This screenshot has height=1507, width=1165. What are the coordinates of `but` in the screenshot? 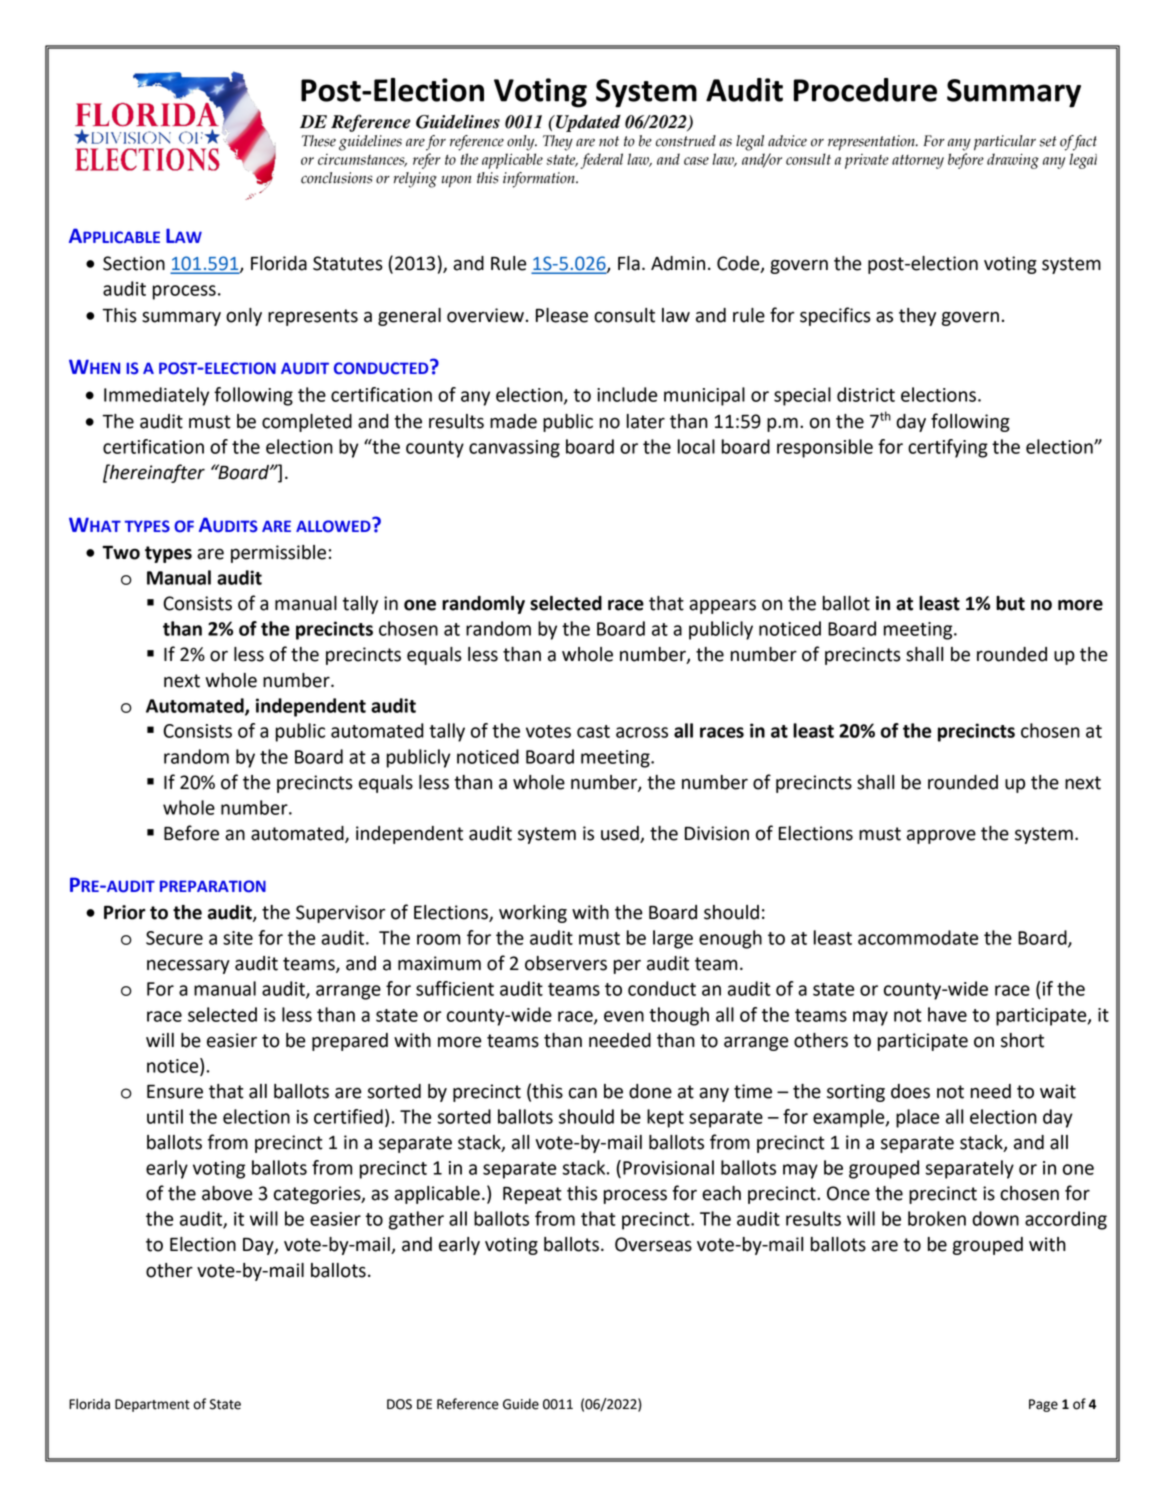 It's located at (1010, 603).
